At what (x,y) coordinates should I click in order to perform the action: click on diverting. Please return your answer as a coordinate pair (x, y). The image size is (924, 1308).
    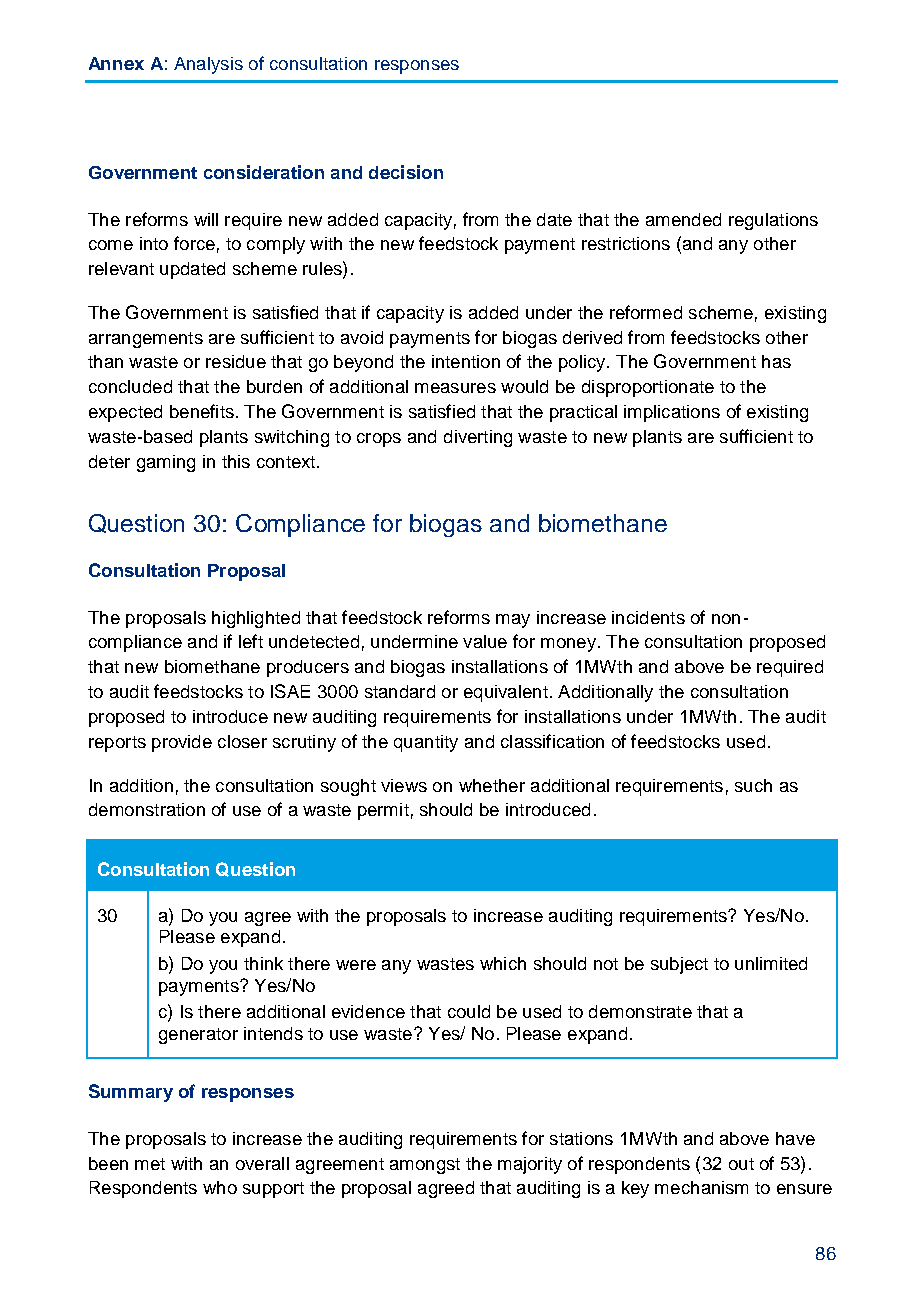
    Looking at the image, I should click on (478, 438).
